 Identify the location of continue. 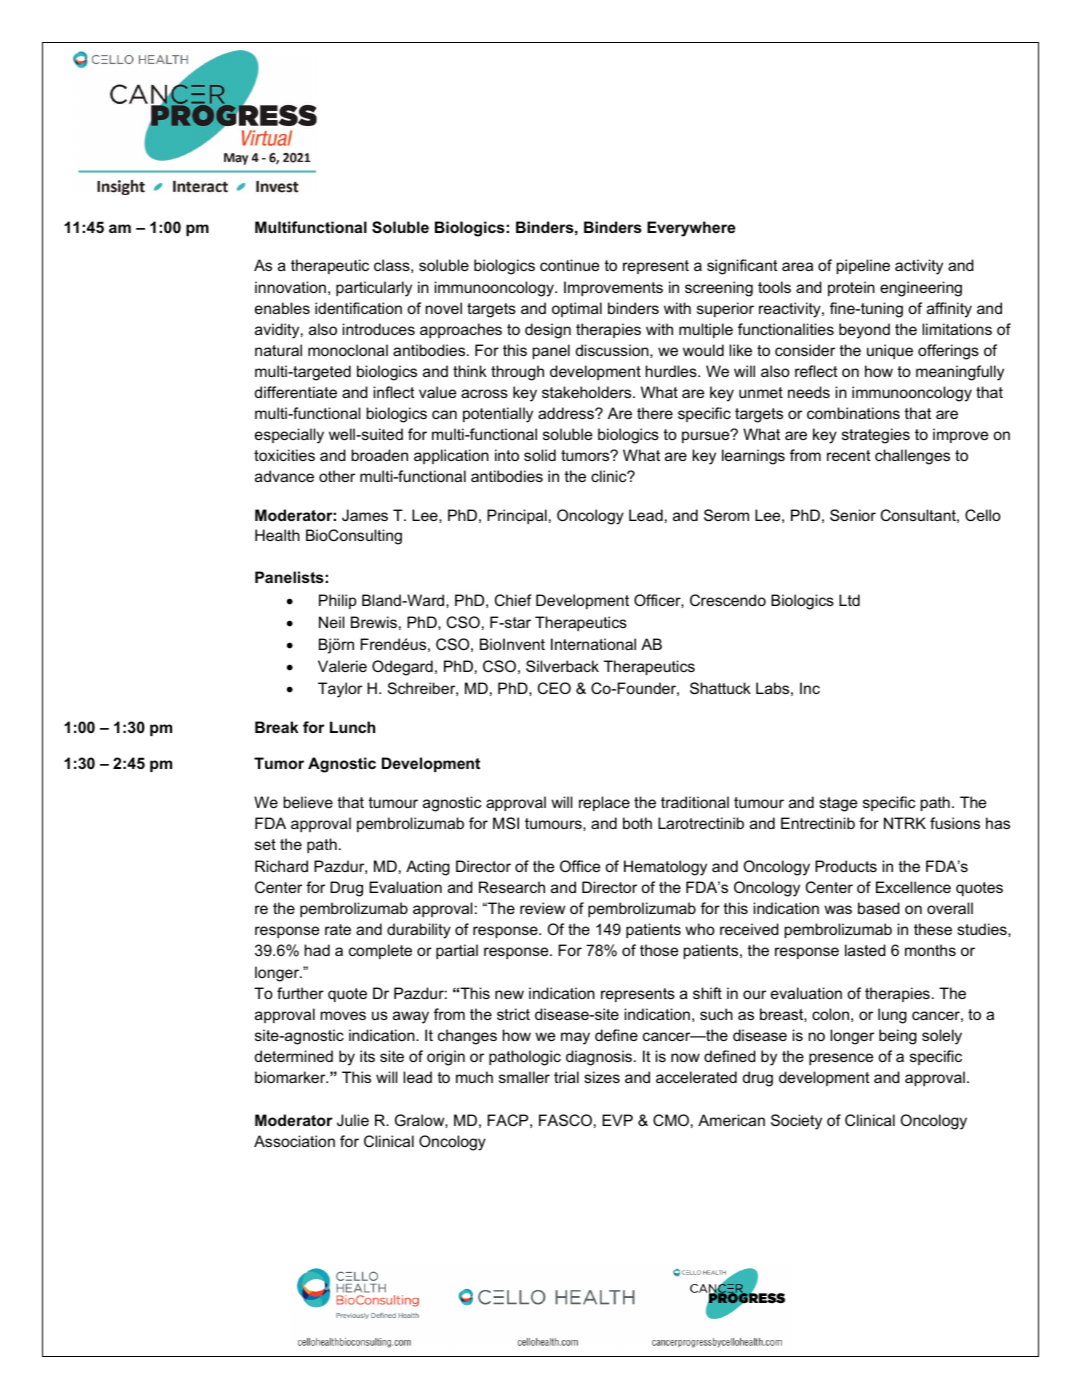
(569, 265).
